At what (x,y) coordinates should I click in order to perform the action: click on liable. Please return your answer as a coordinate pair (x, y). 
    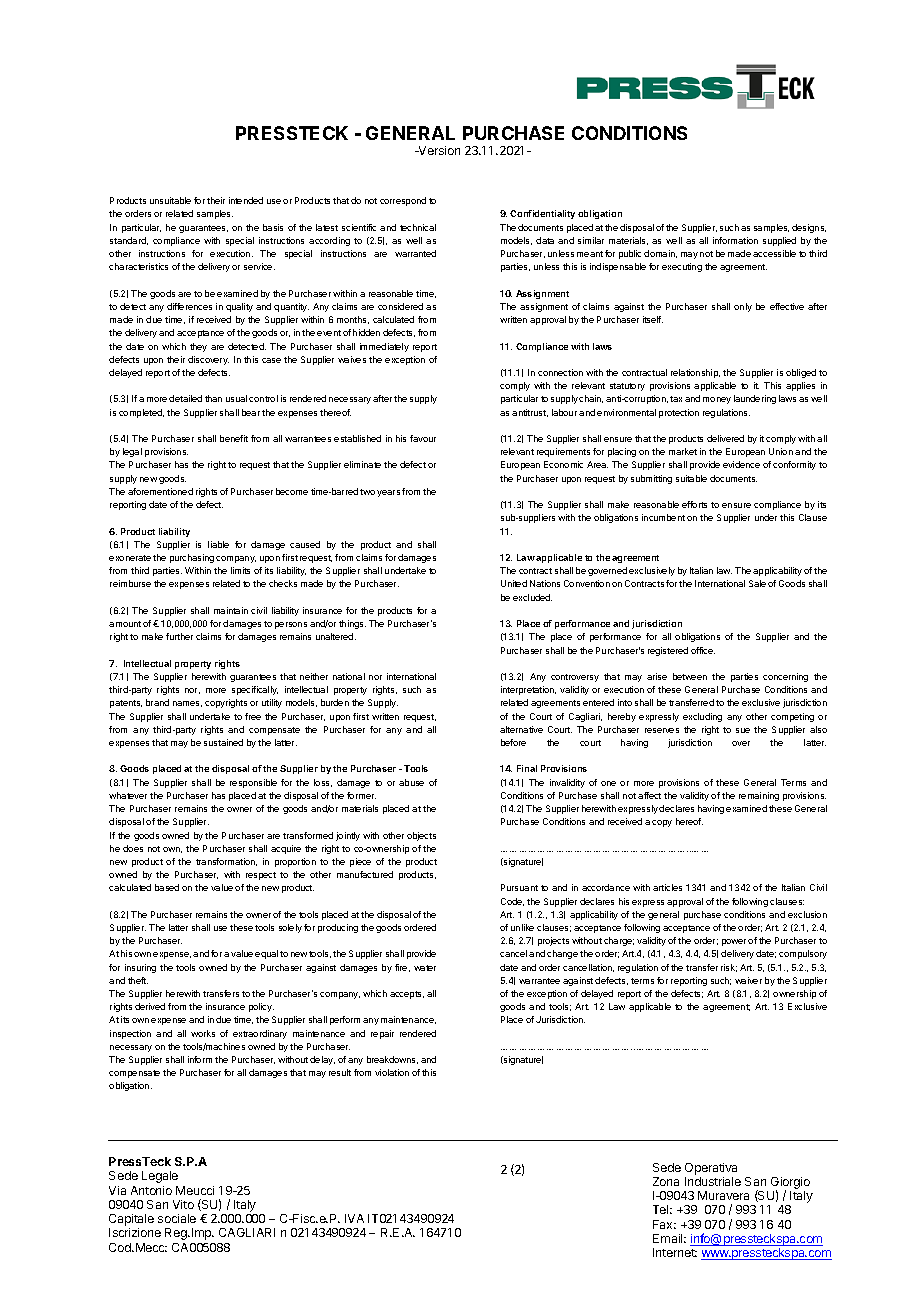
    Looking at the image, I should click on (218, 544).
